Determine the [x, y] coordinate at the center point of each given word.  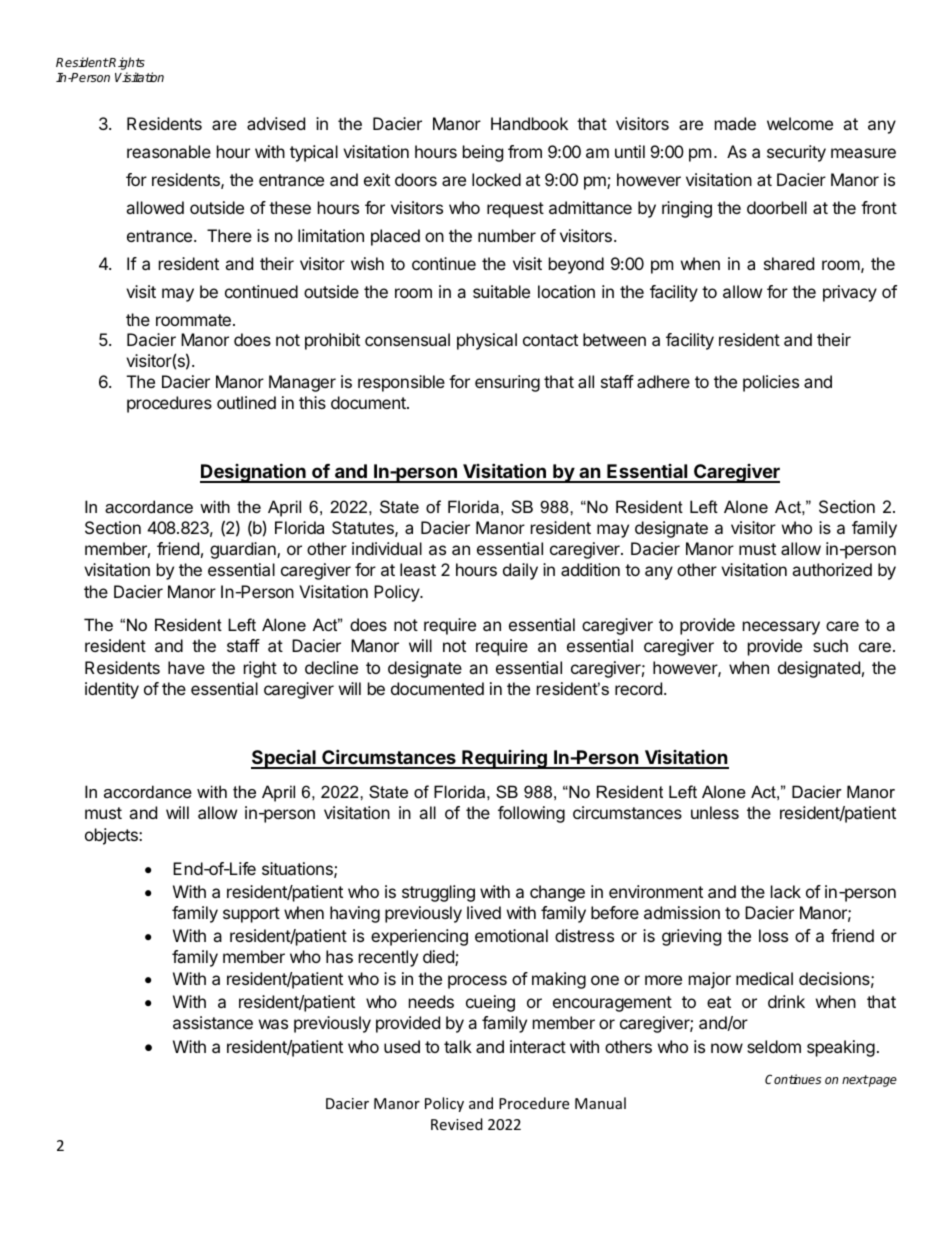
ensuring [507, 383]
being [483, 153]
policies [771, 383]
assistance [213, 1022]
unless [715, 812]
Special [284, 759]
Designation [254, 473]
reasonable [169, 151]
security [796, 153]
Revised [457, 1124]
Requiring [504, 759]
